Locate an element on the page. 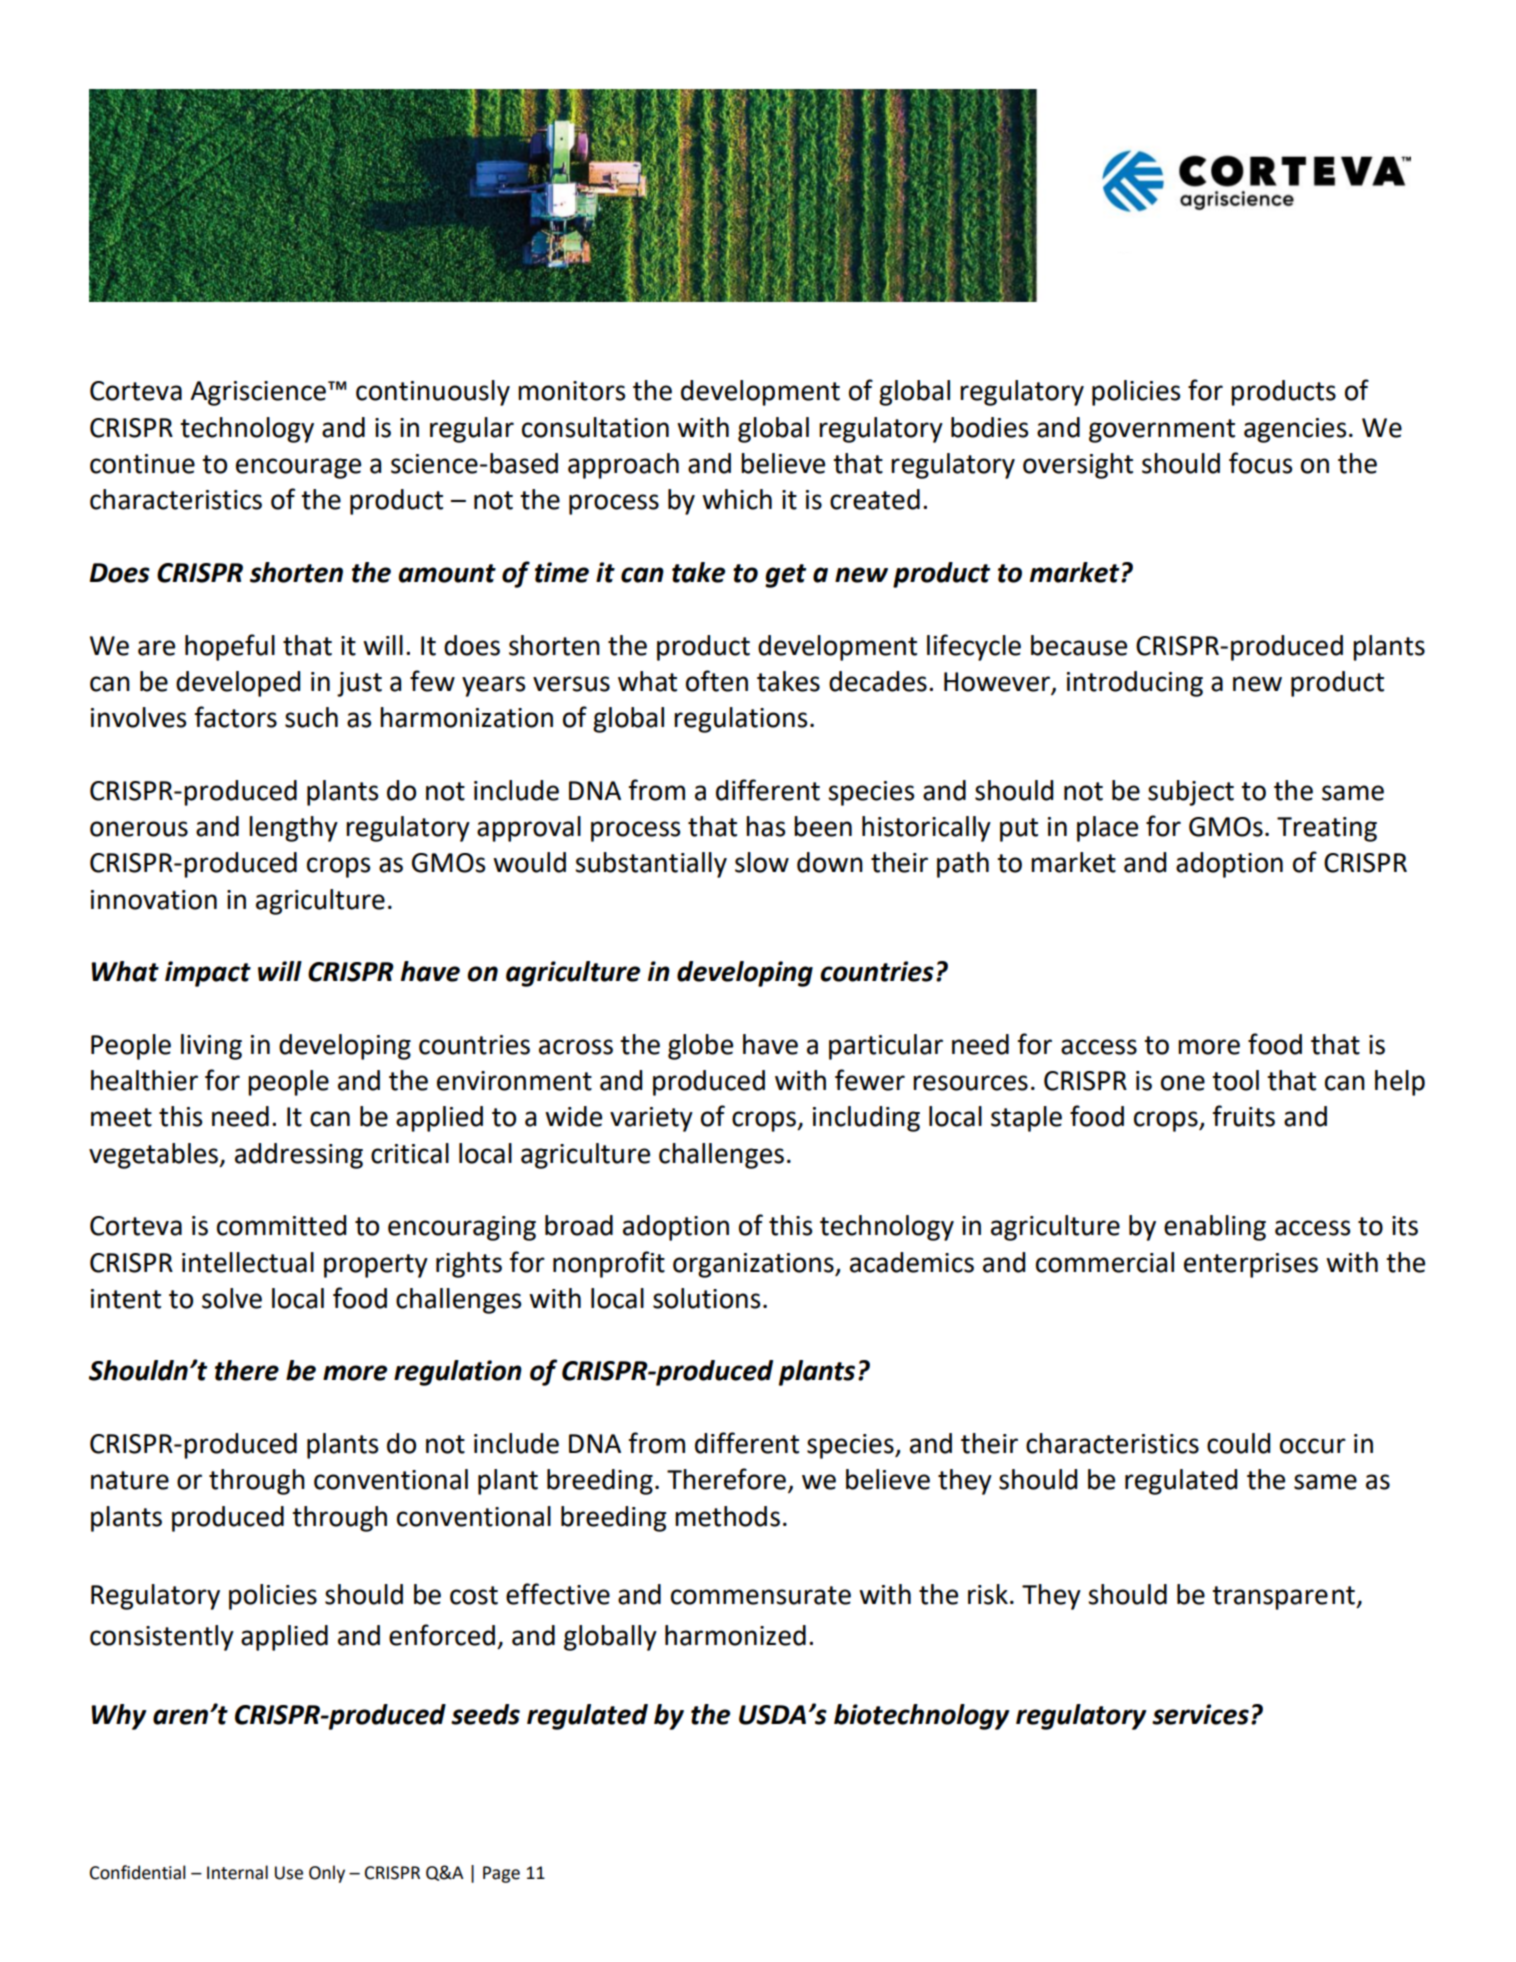  Internal is located at coordinates (237, 1872).
